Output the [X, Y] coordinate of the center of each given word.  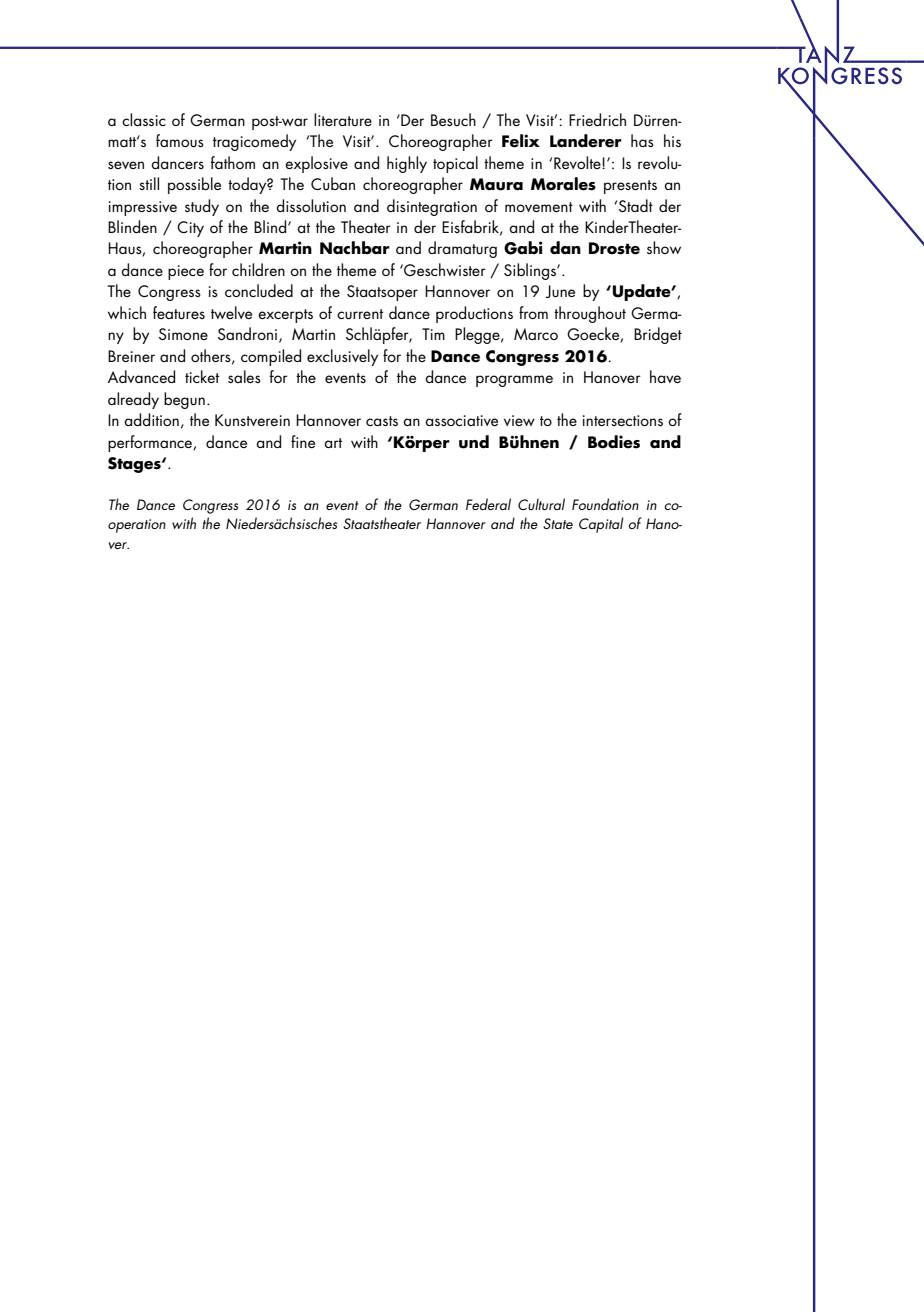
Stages [135, 465]
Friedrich [597, 119]
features [179, 313]
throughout [590, 314]
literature [343, 119]
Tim [433, 334]
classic [144, 119]
